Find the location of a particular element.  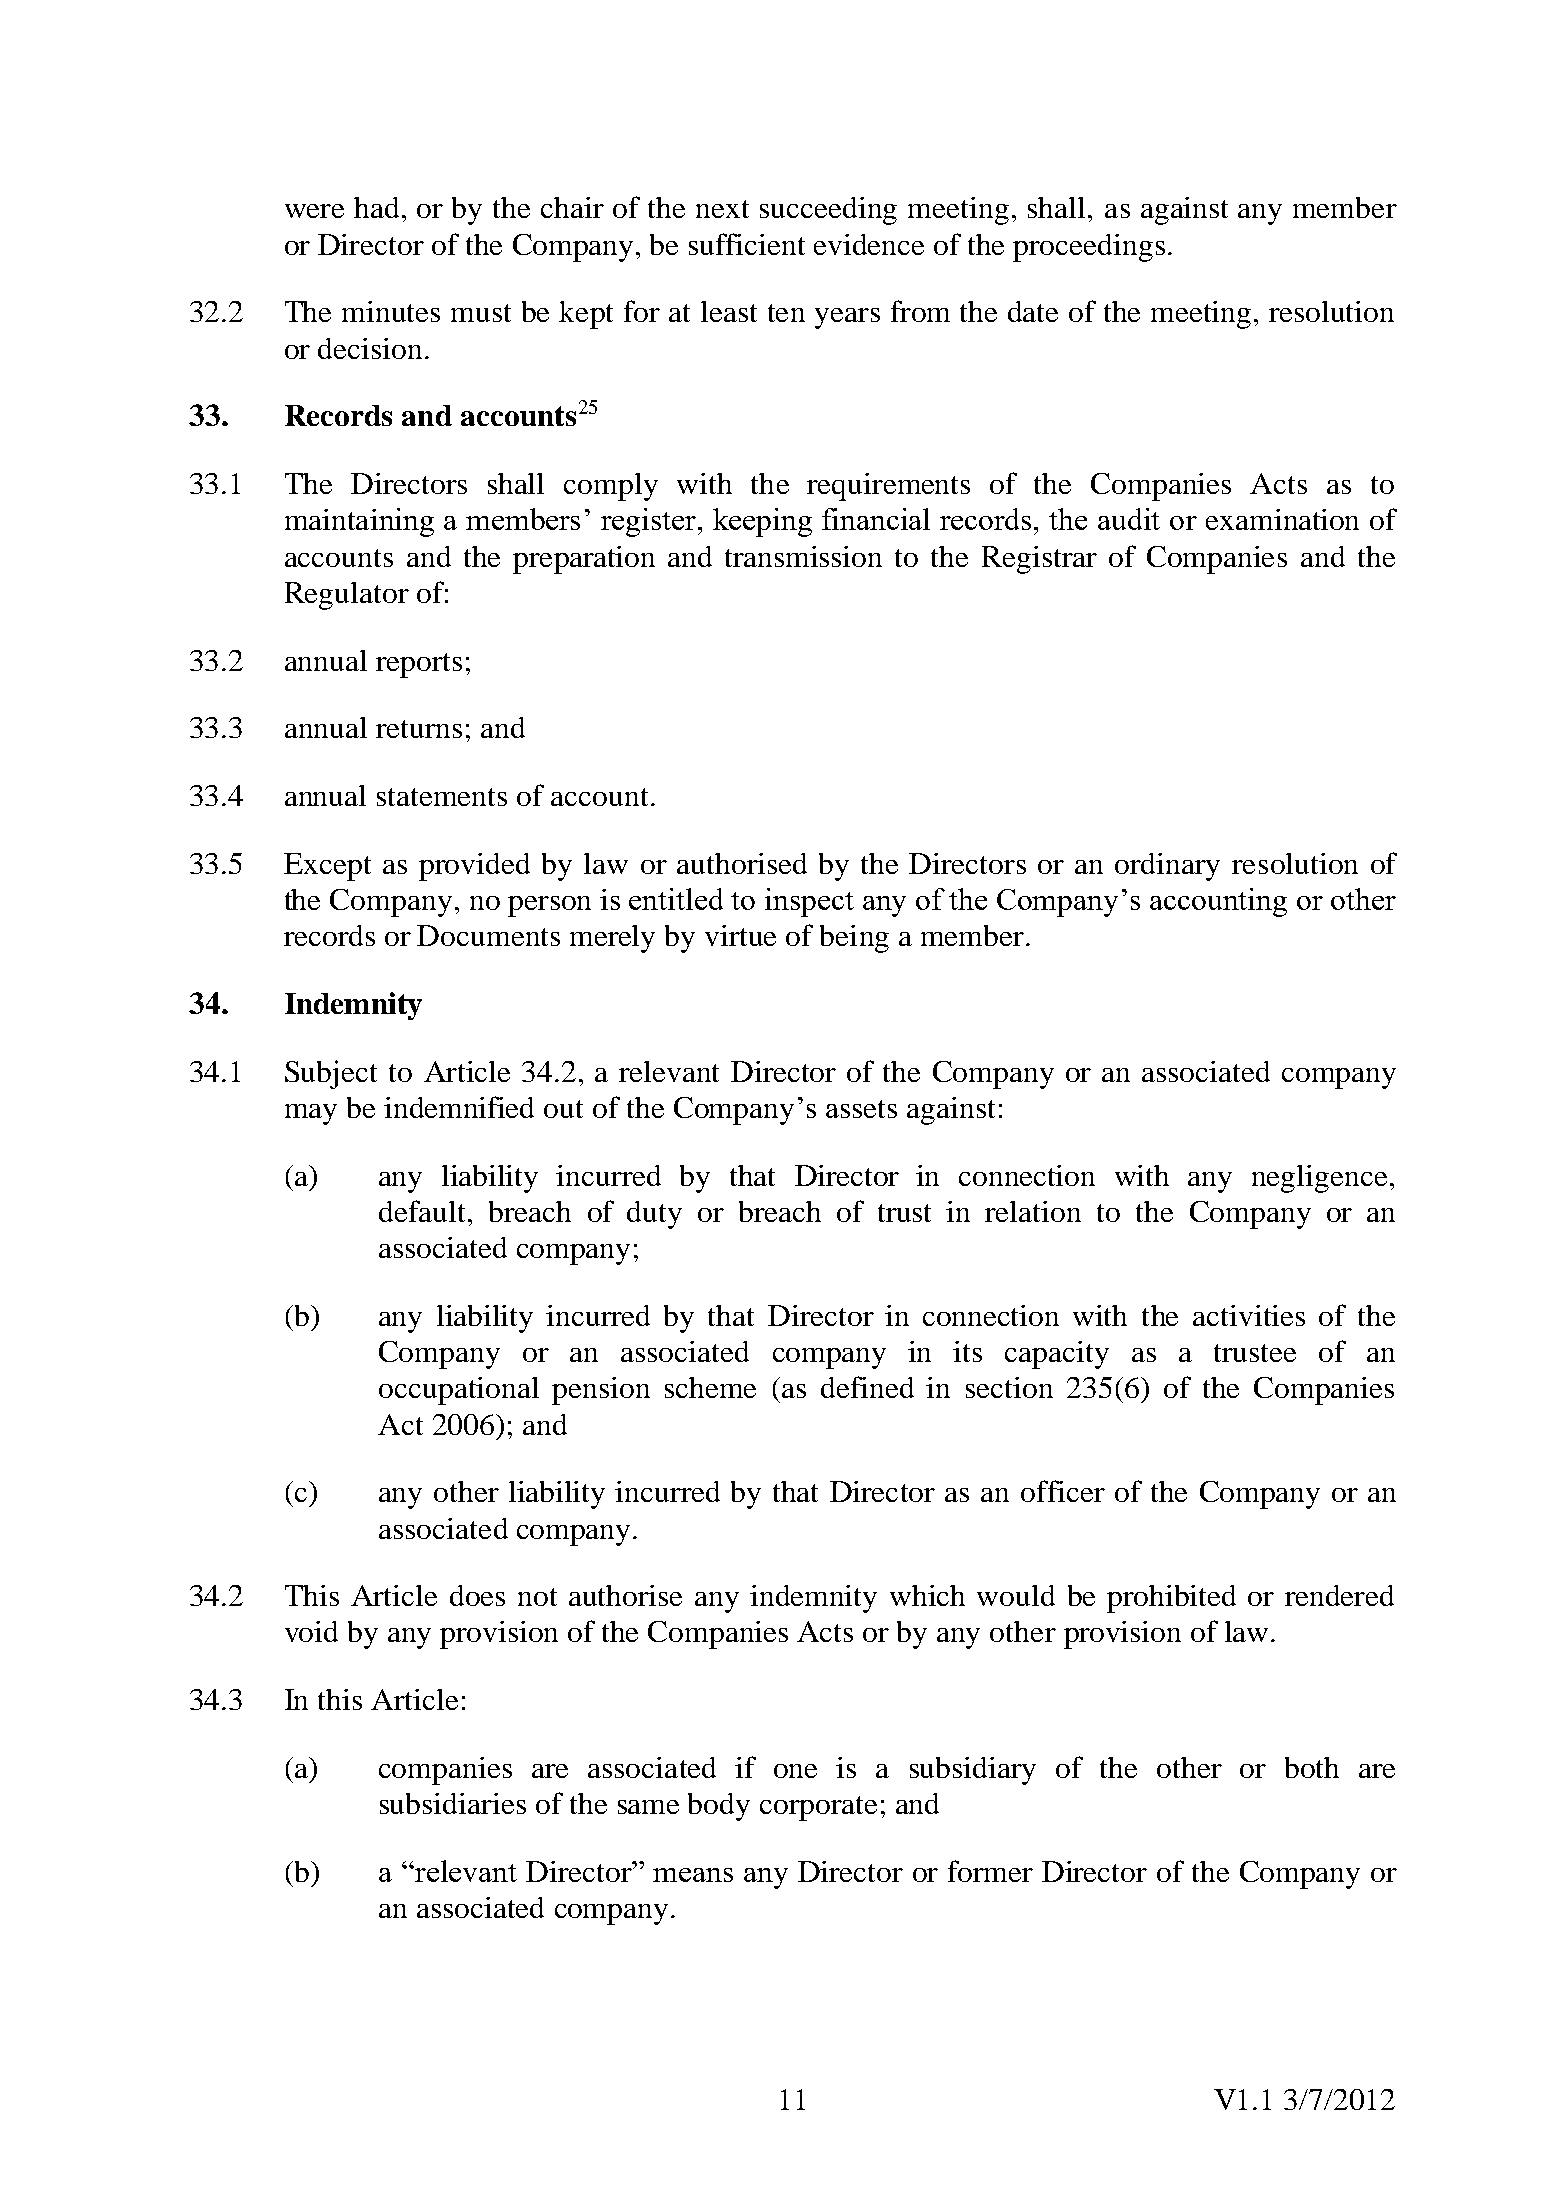

Regulator is located at coordinates (347, 596).
